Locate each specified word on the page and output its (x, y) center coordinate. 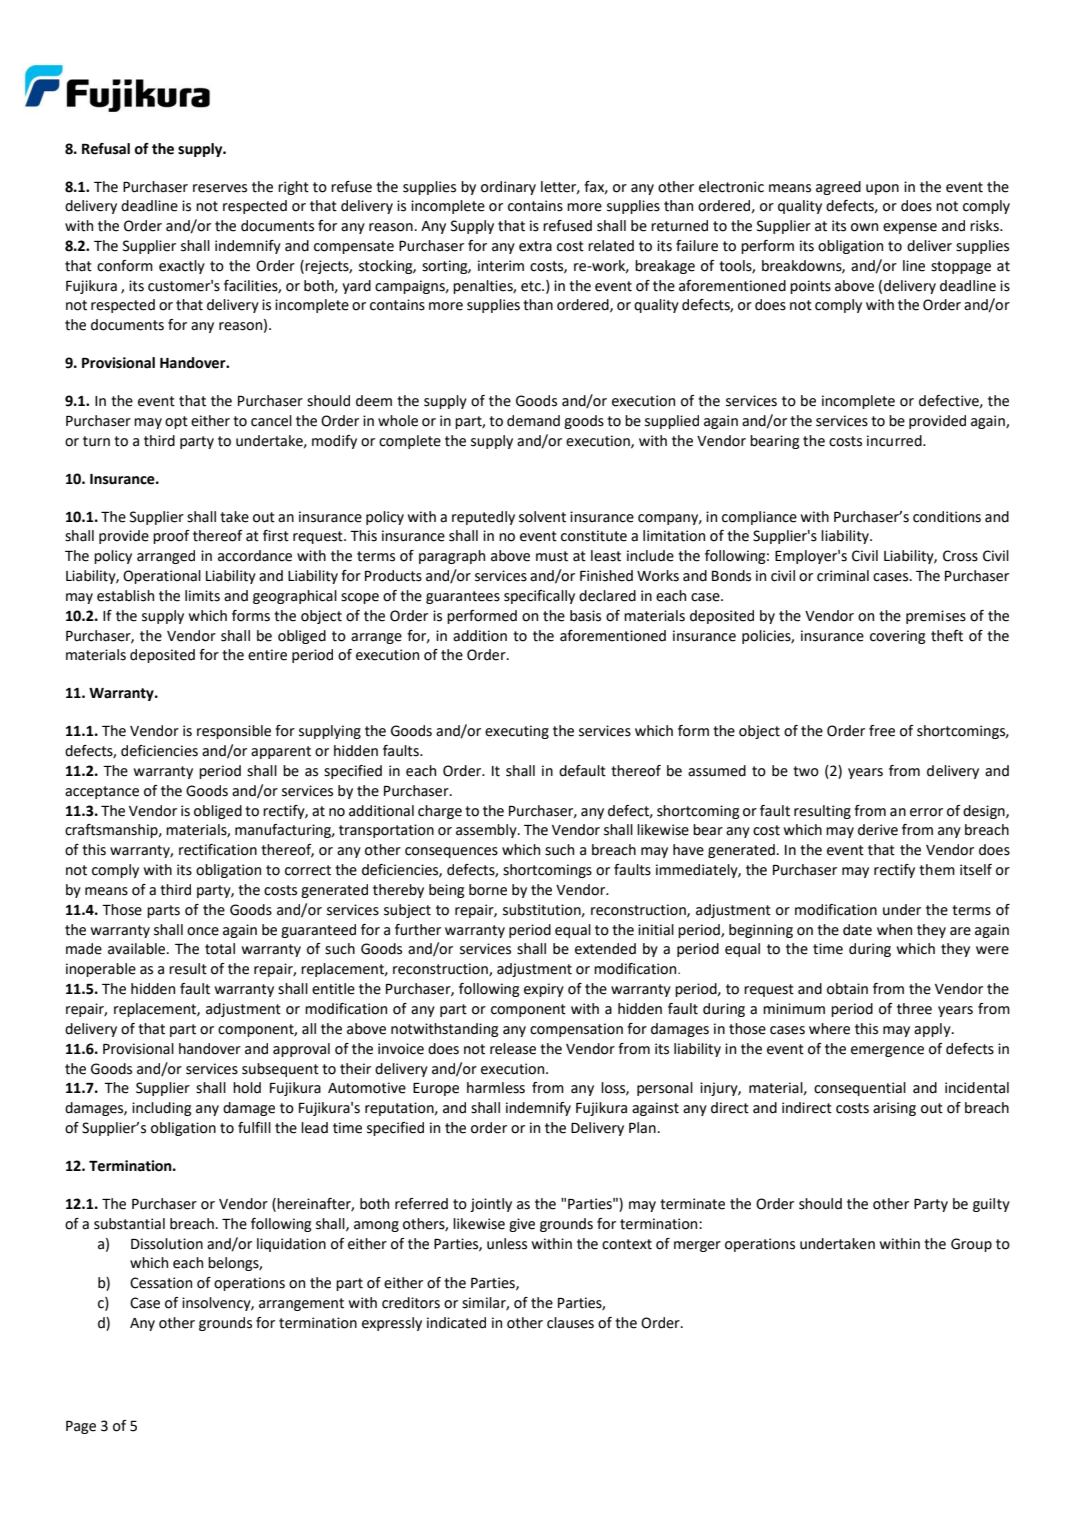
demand (533, 421)
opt (176, 422)
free (882, 731)
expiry (544, 990)
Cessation (161, 1283)
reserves (220, 188)
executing (517, 732)
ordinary (508, 188)
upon (882, 189)
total (220, 949)
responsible (234, 732)
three (914, 1009)
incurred (895, 441)
